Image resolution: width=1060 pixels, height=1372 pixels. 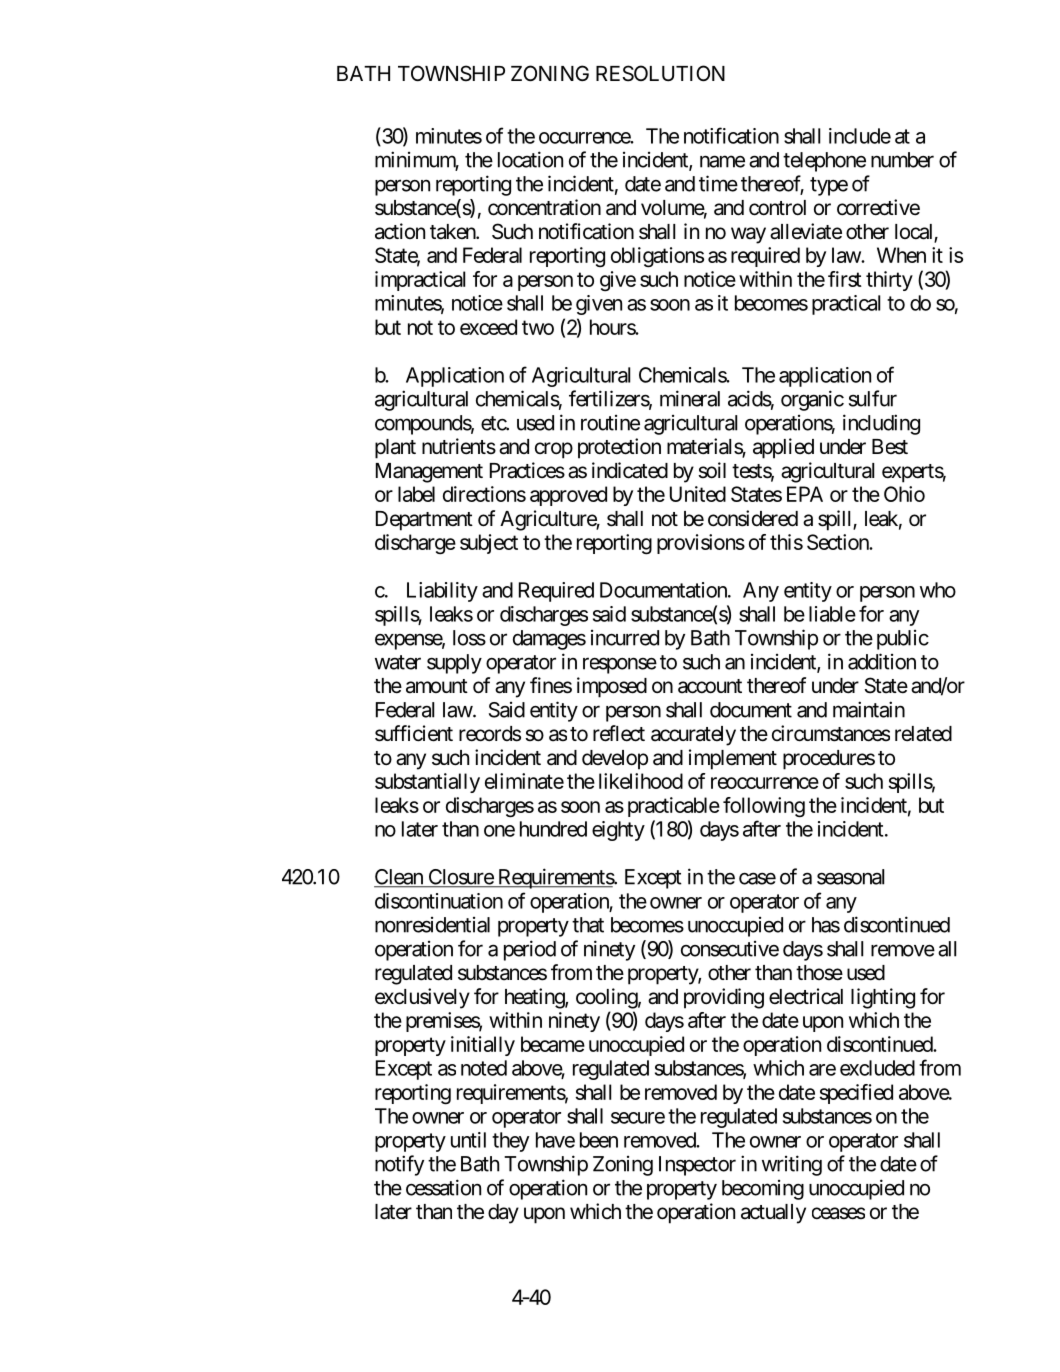 What do you see at coordinates (443, 1187) in the page?
I see `cessation` at bounding box center [443, 1187].
